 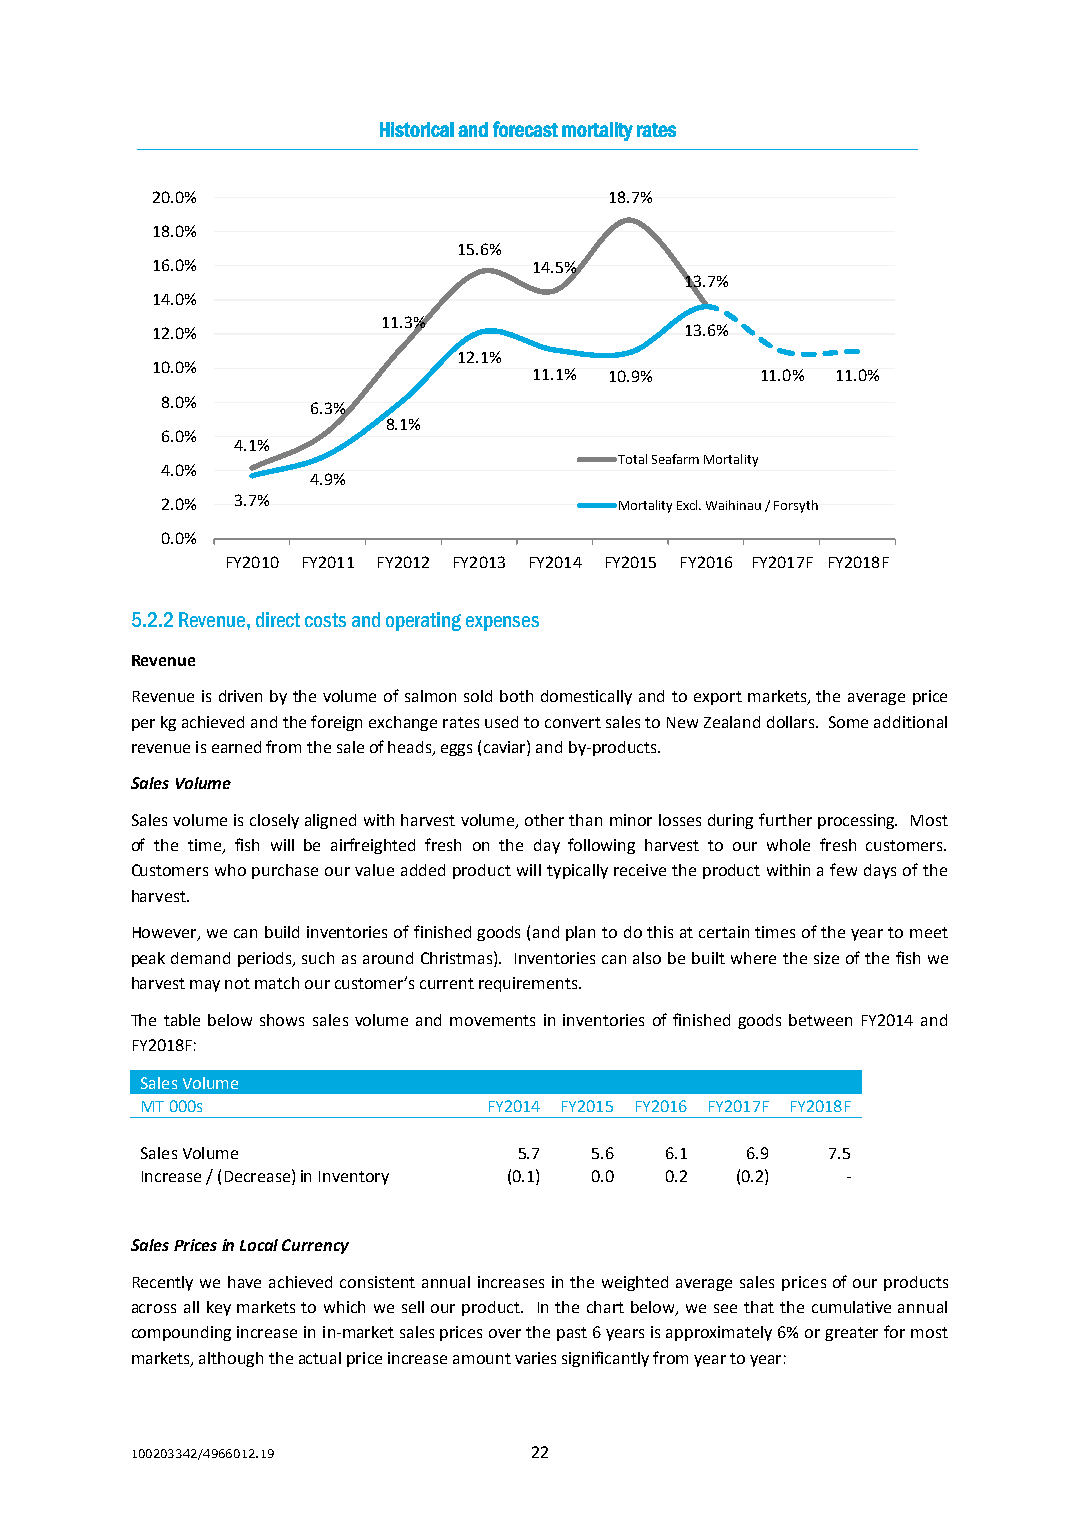 I want to click on Forsyth, so click(x=796, y=506).
